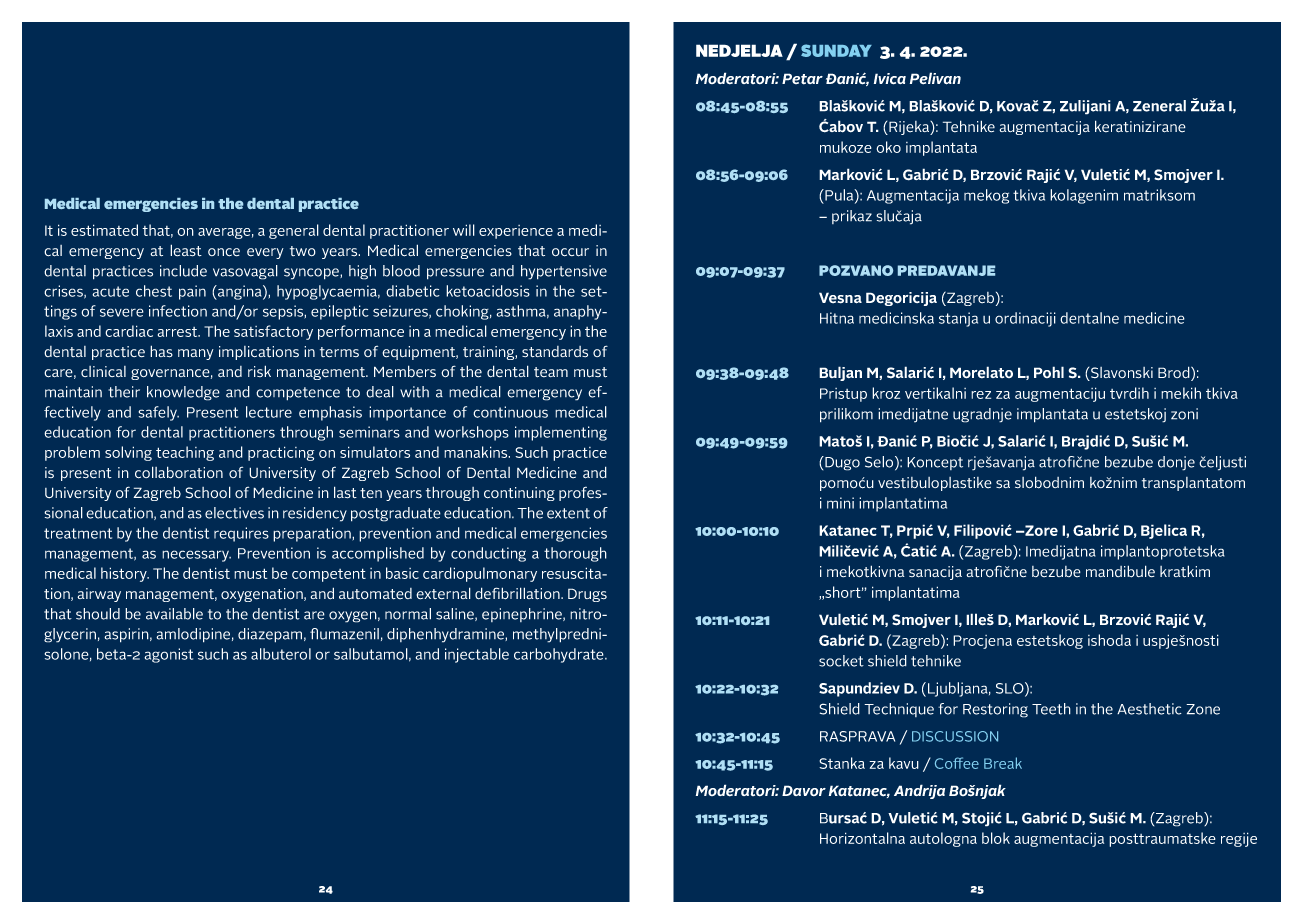  Describe the element at coordinates (836, 50) in the screenshot. I see `SUNDAY` at that location.
